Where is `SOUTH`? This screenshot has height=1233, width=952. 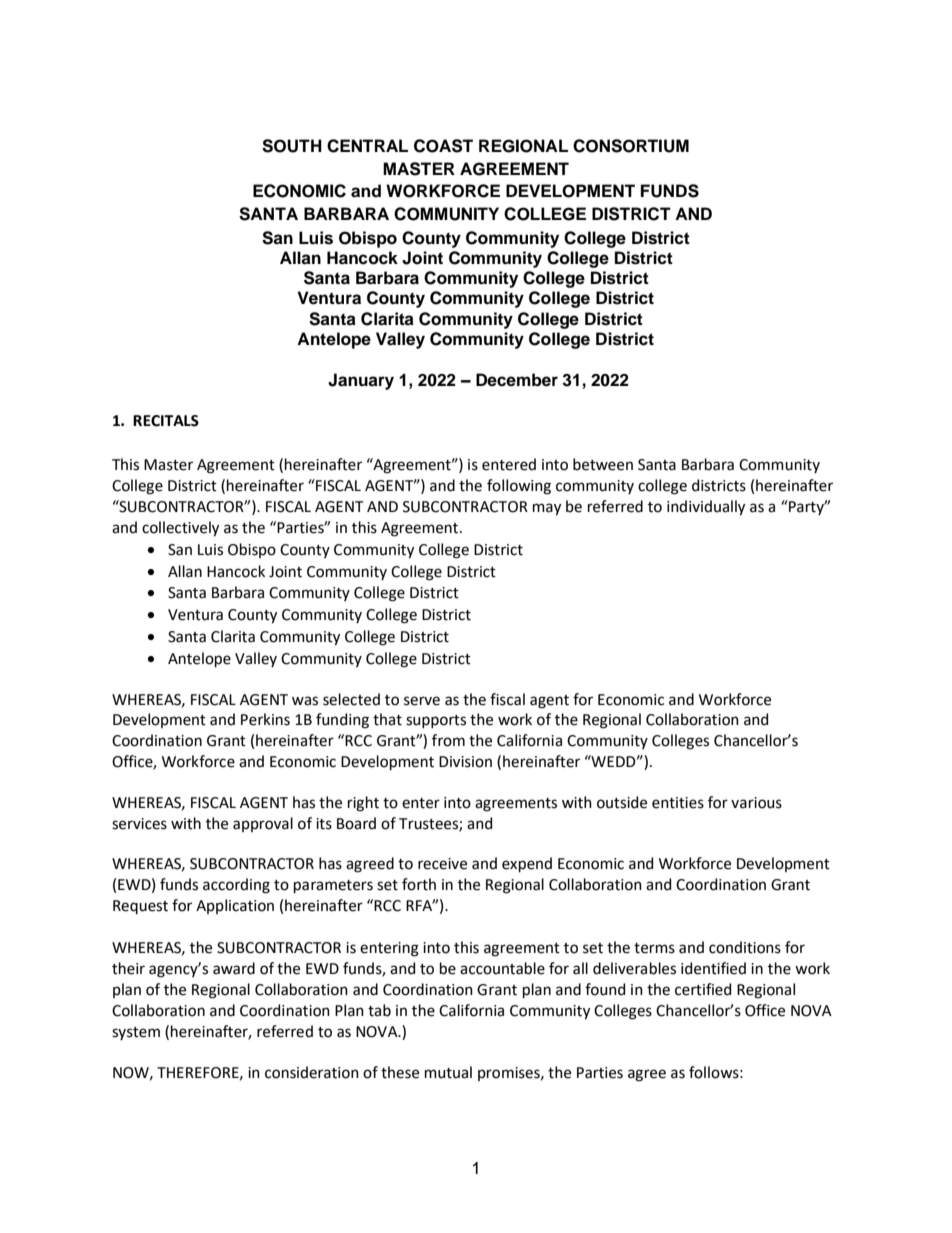 SOUTH is located at coordinates (292, 146).
